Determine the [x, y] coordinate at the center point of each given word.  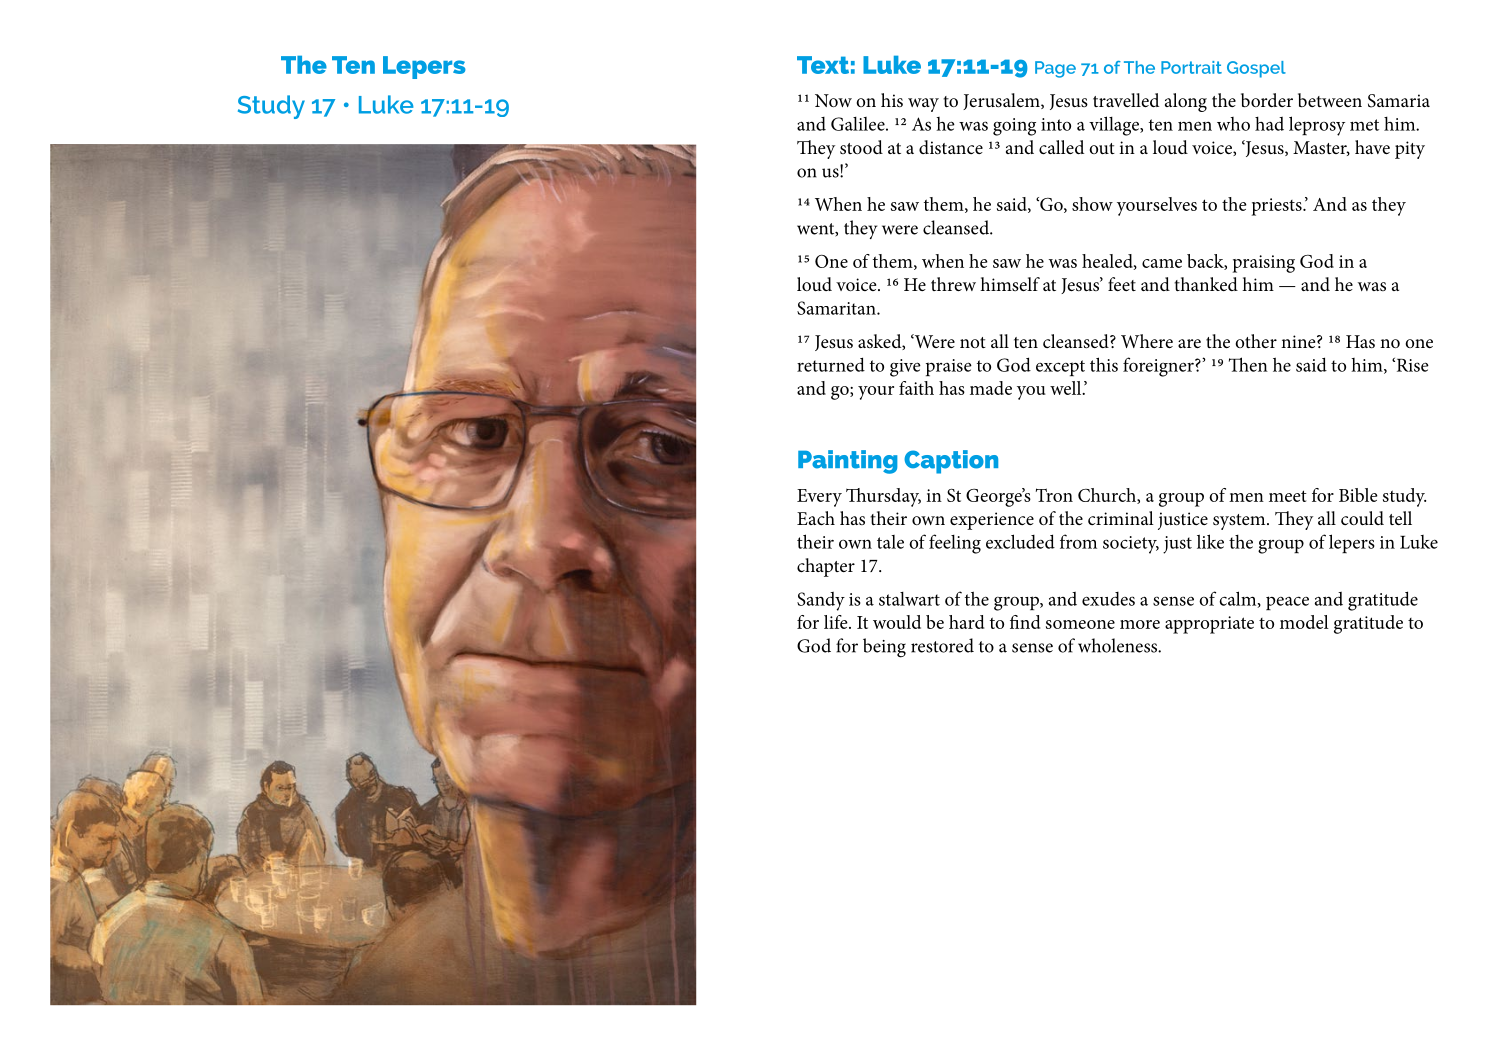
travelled [1126, 100]
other [1256, 341]
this [1104, 364]
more [1140, 624]
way [923, 105]
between [1330, 100]
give [905, 368]
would [897, 622]
